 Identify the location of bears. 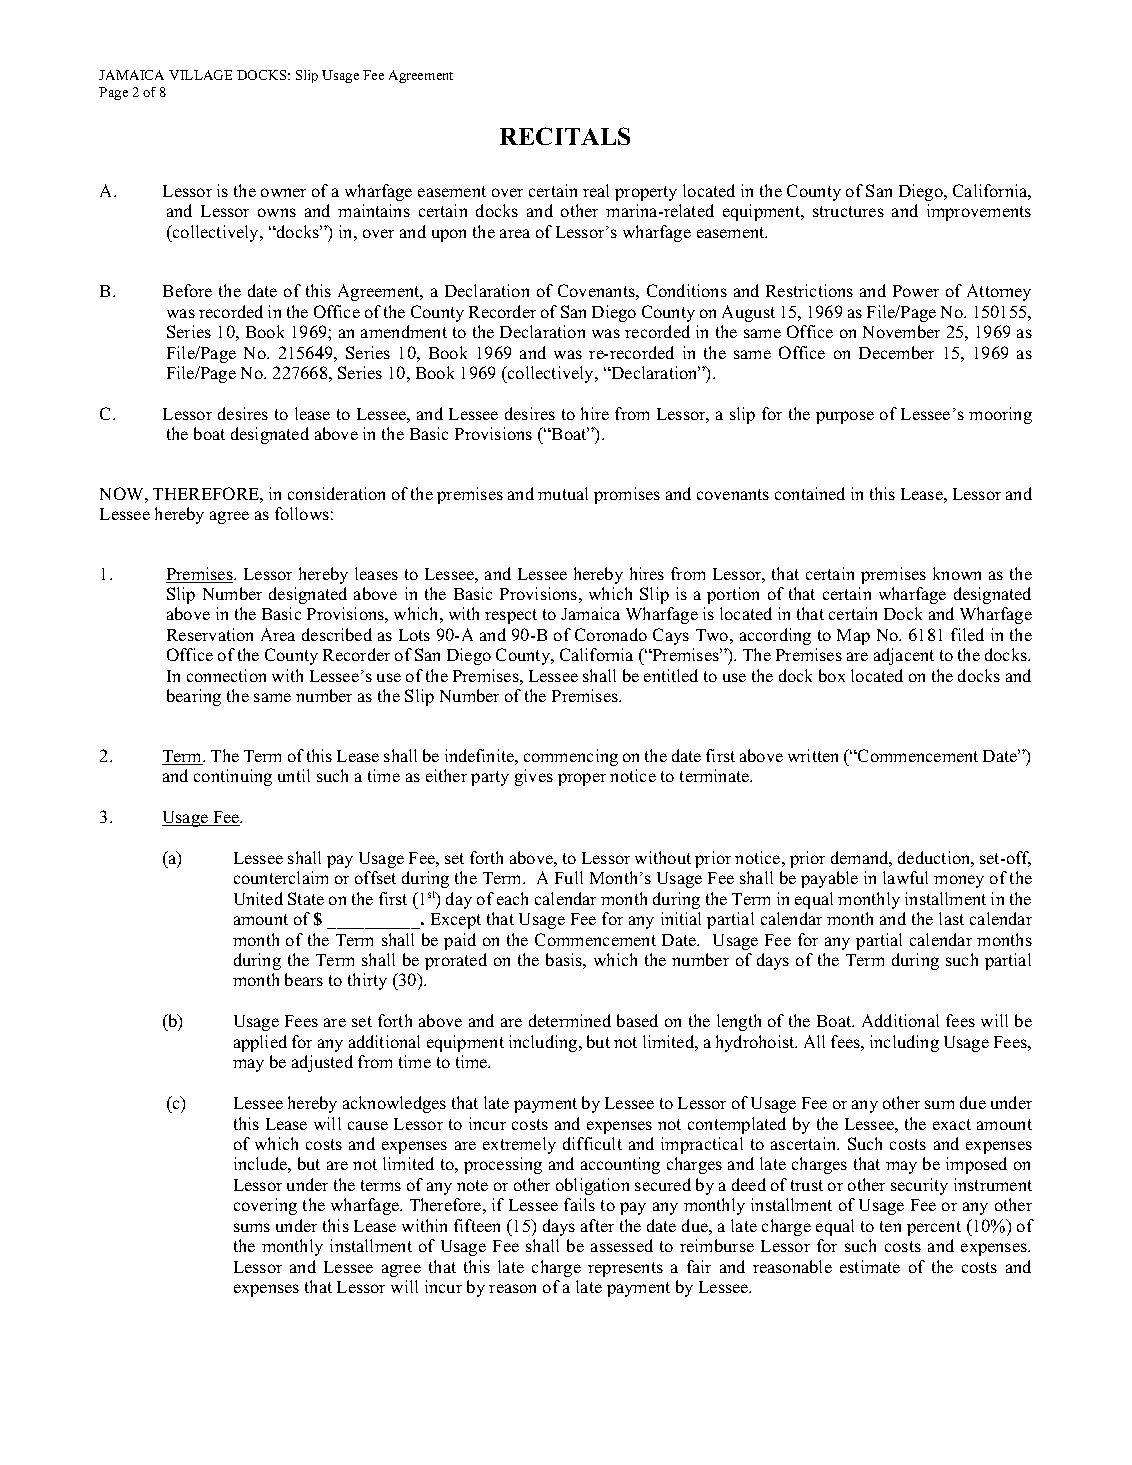
(304, 979).
